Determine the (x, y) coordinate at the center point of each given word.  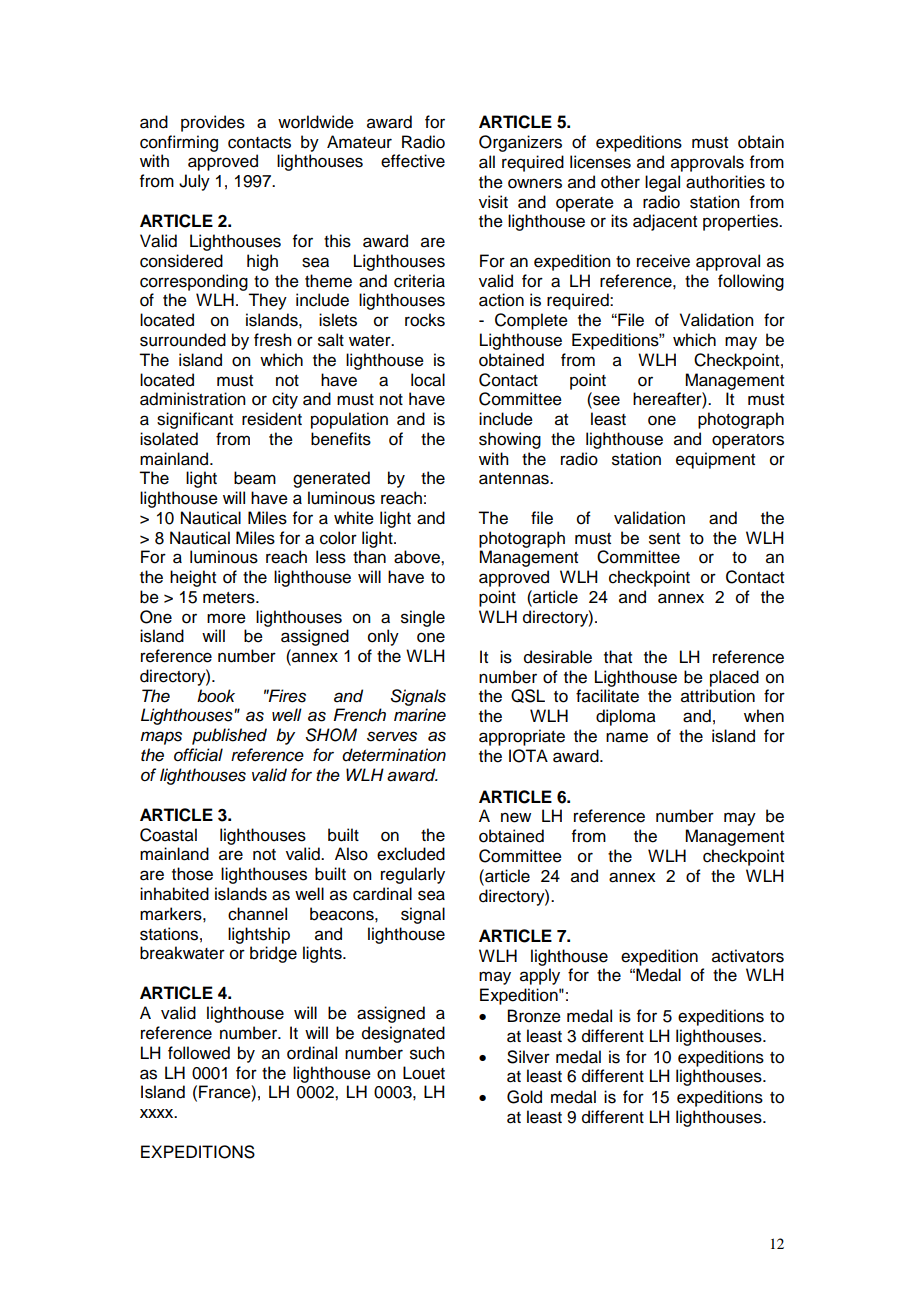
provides (213, 123)
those (192, 874)
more (226, 618)
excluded (411, 854)
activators (748, 956)
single (423, 618)
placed (734, 678)
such (427, 1053)
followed (199, 1053)
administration (193, 399)
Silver (528, 1057)
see (605, 401)
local (428, 380)
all (487, 162)
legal (662, 183)
